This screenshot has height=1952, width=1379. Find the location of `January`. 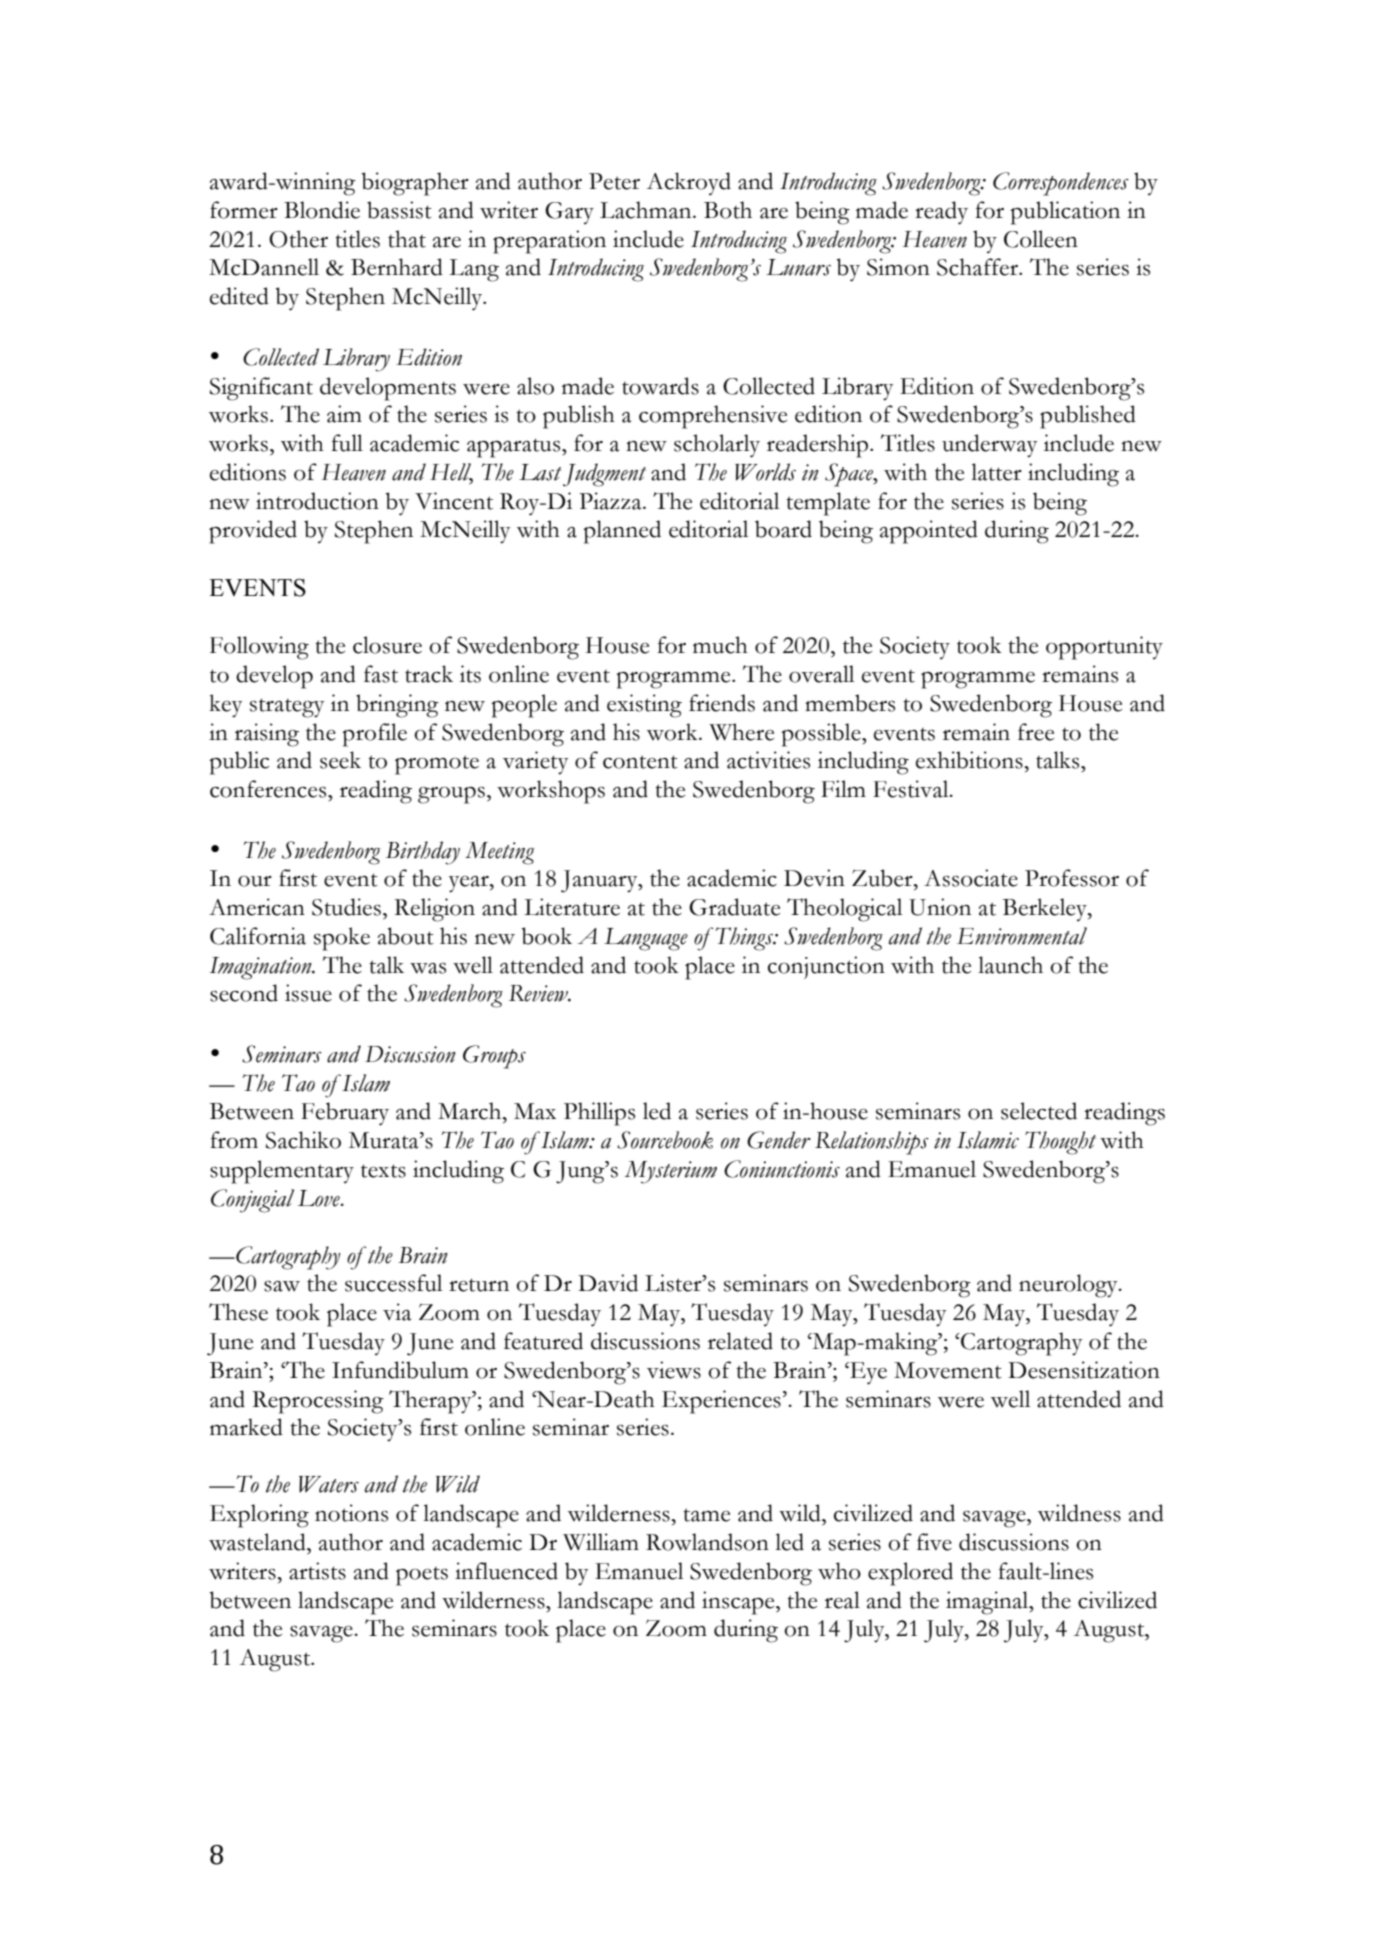

January is located at coordinates (600, 881).
